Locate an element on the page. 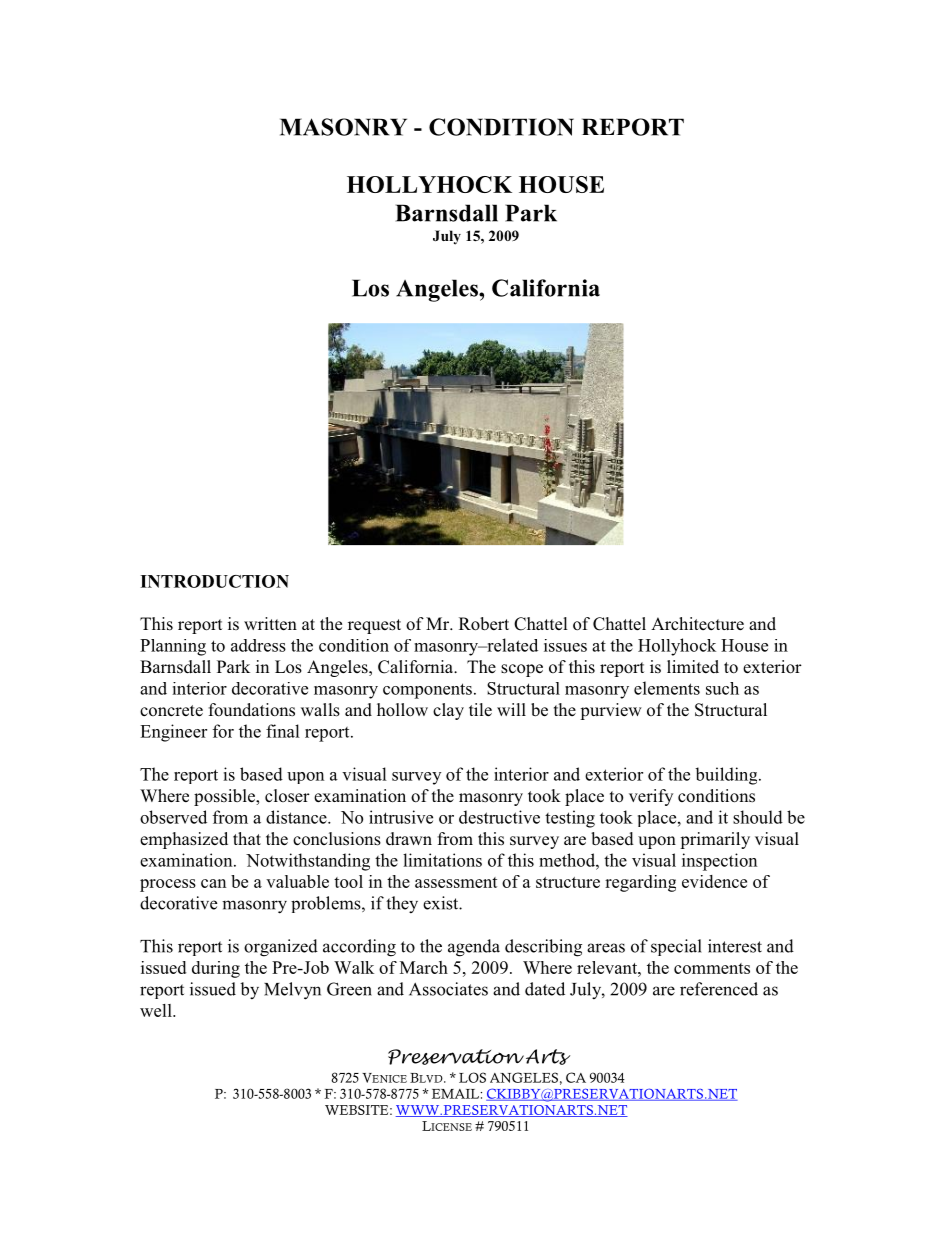 The image size is (952, 1233). evidence is located at coordinates (714, 881).
